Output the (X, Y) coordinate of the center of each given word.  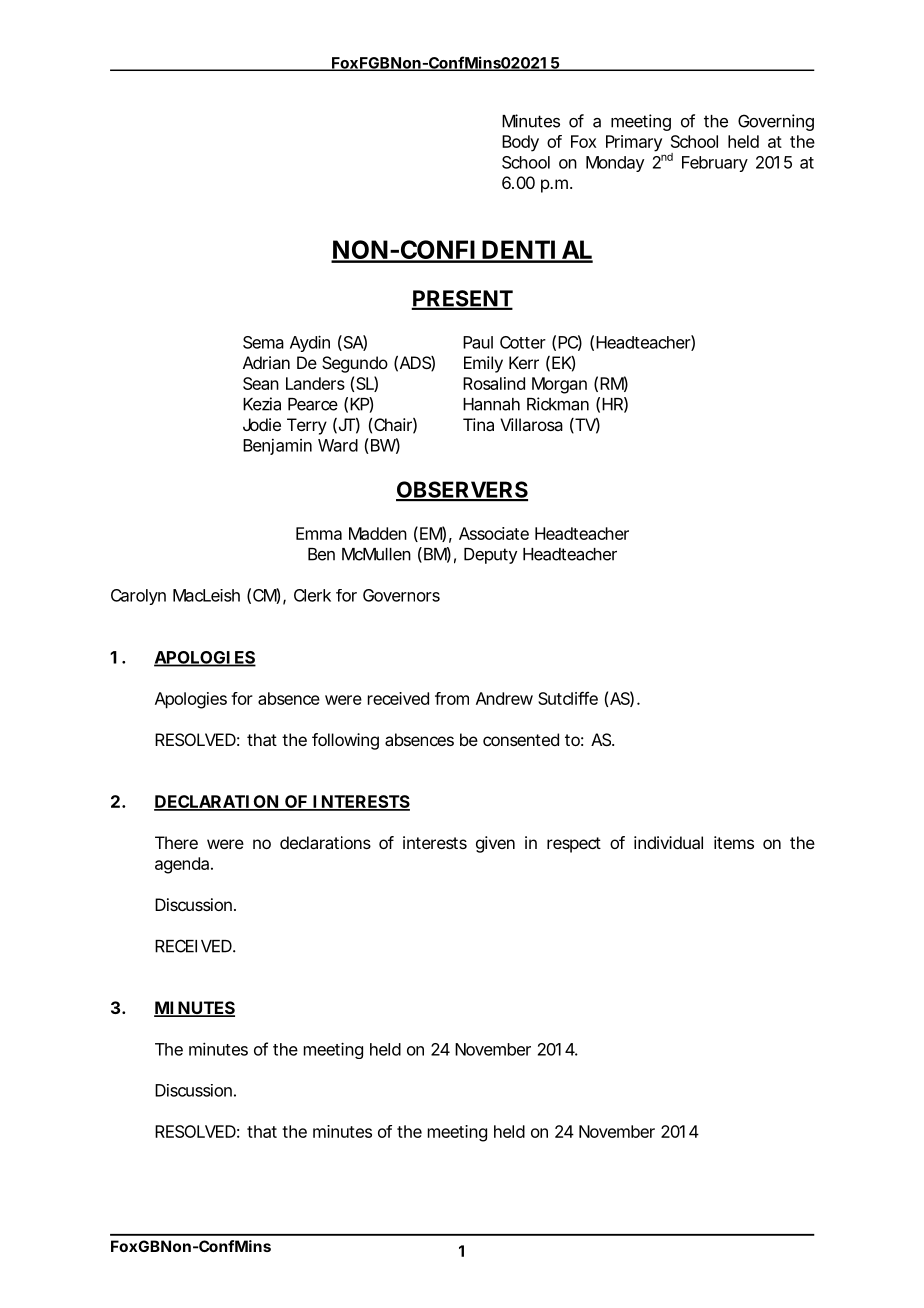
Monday (615, 164)
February (715, 164)
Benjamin (277, 447)
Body (520, 143)
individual (668, 842)
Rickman (558, 404)
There (176, 842)
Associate (494, 533)
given (495, 844)
